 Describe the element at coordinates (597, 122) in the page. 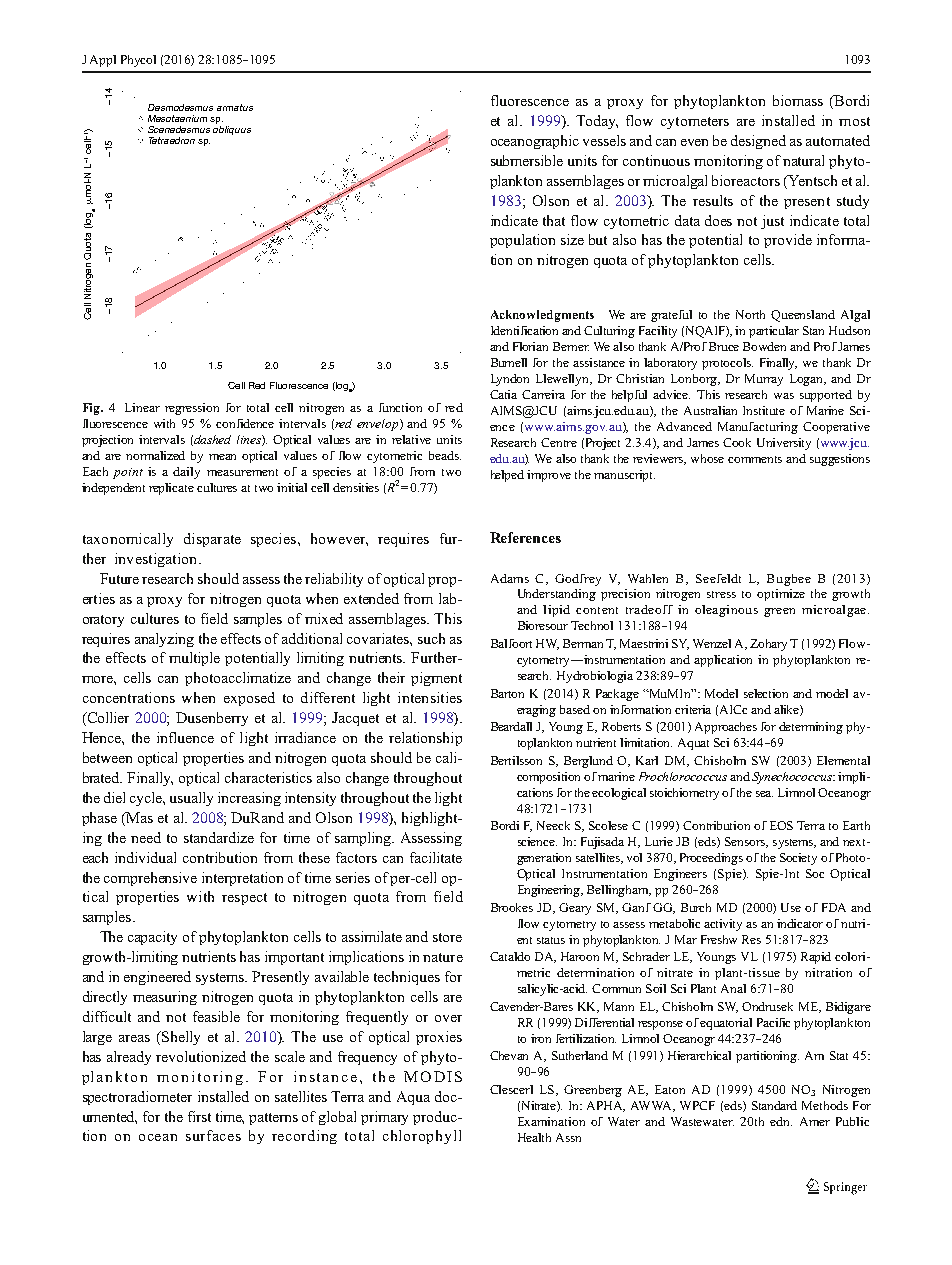

I see `Today` at that location.
